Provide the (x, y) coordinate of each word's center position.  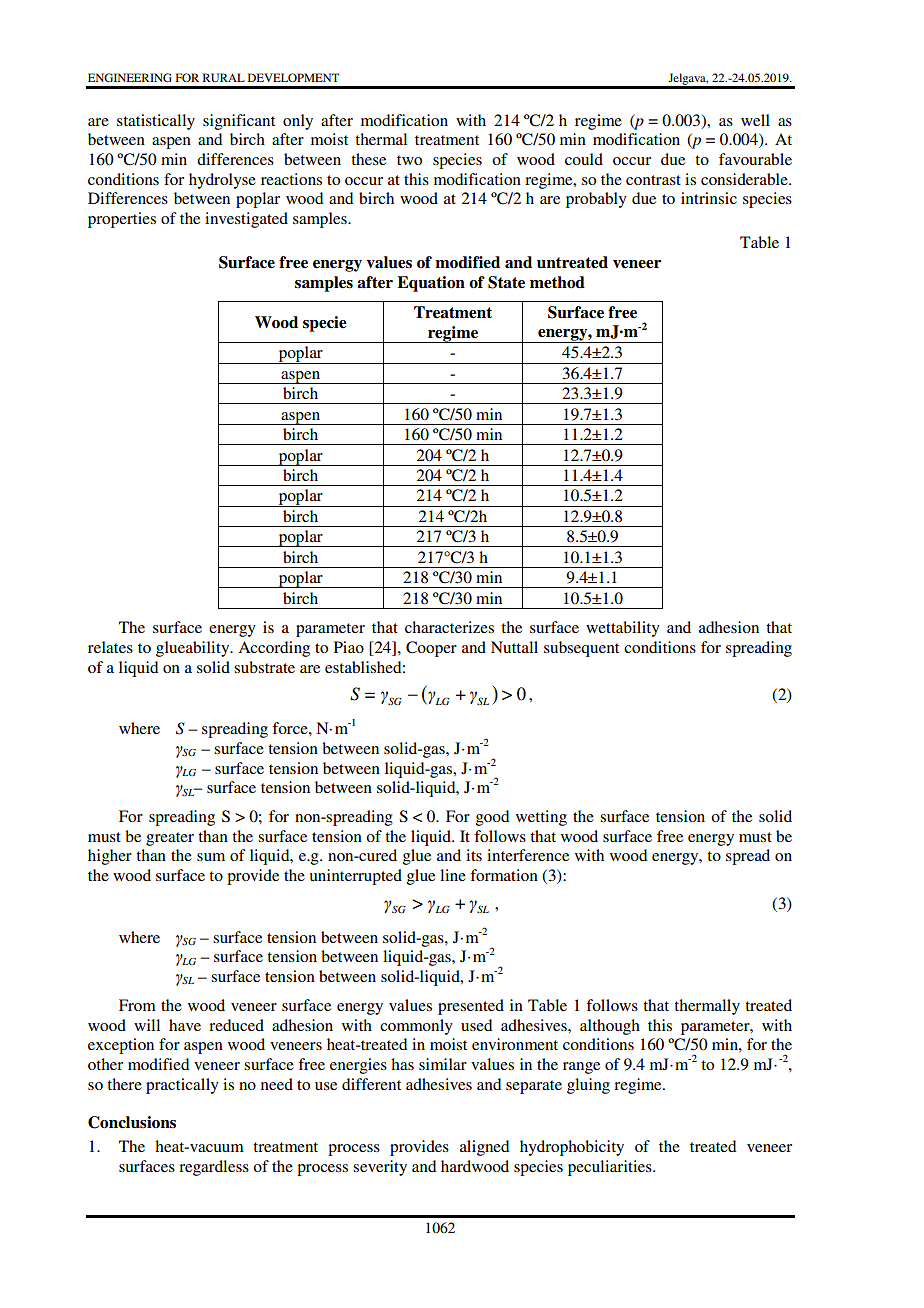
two (409, 160)
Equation (431, 284)
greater (170, 839)
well (755, 120)
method (557, 282)
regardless (214, 1168)
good (492, 818)
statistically (156, 122)
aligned (484, 1148)
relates (110, 647)
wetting (541, 818)
